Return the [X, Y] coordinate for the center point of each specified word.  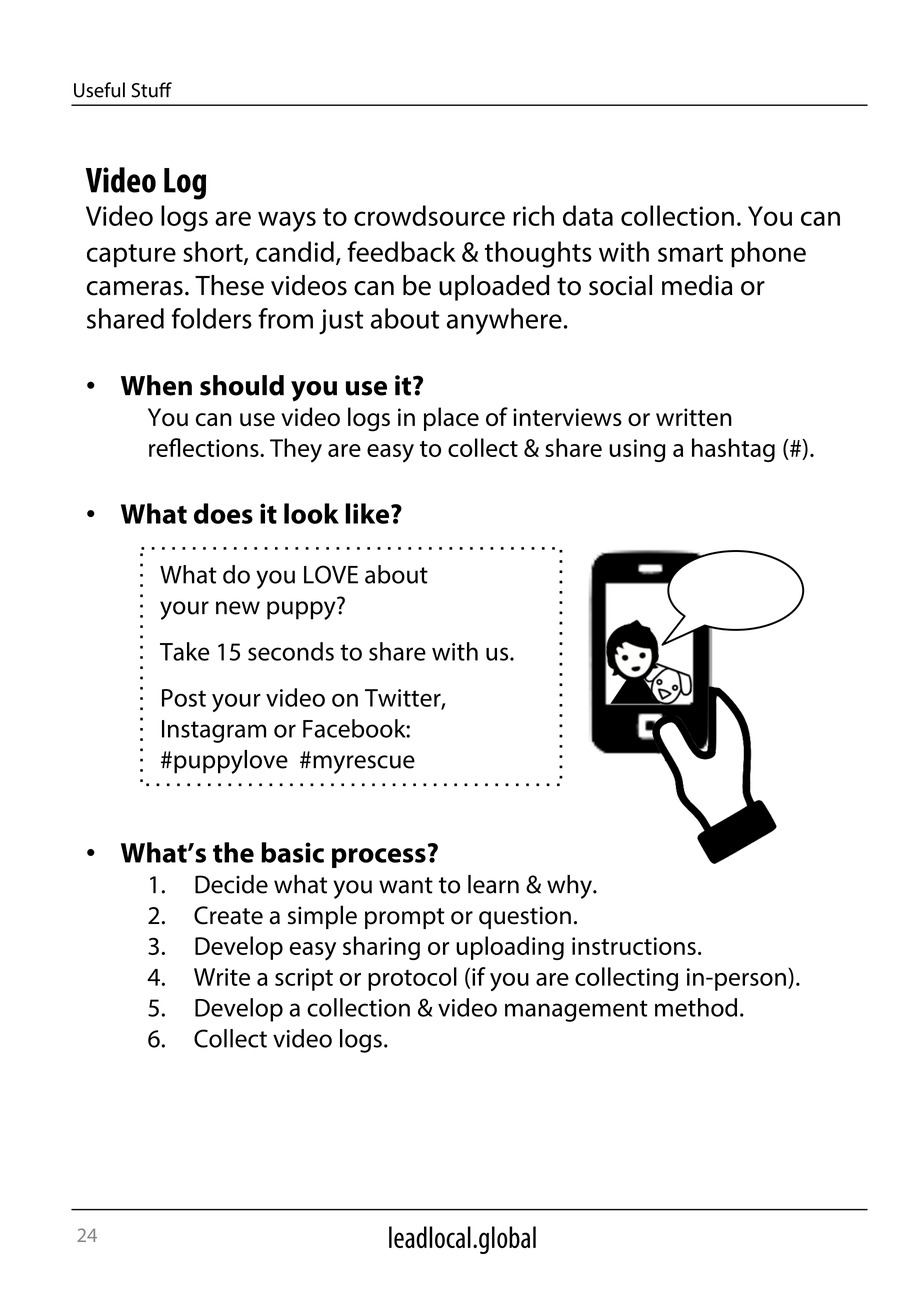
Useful [99, 90]
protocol [412, 979]
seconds [291, 651]
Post [184, 698]
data [588, 215]
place [451, 419]
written [694, 417]
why [570, 887]
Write [222, 977]
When [156, 385]
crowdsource [429, 215]
